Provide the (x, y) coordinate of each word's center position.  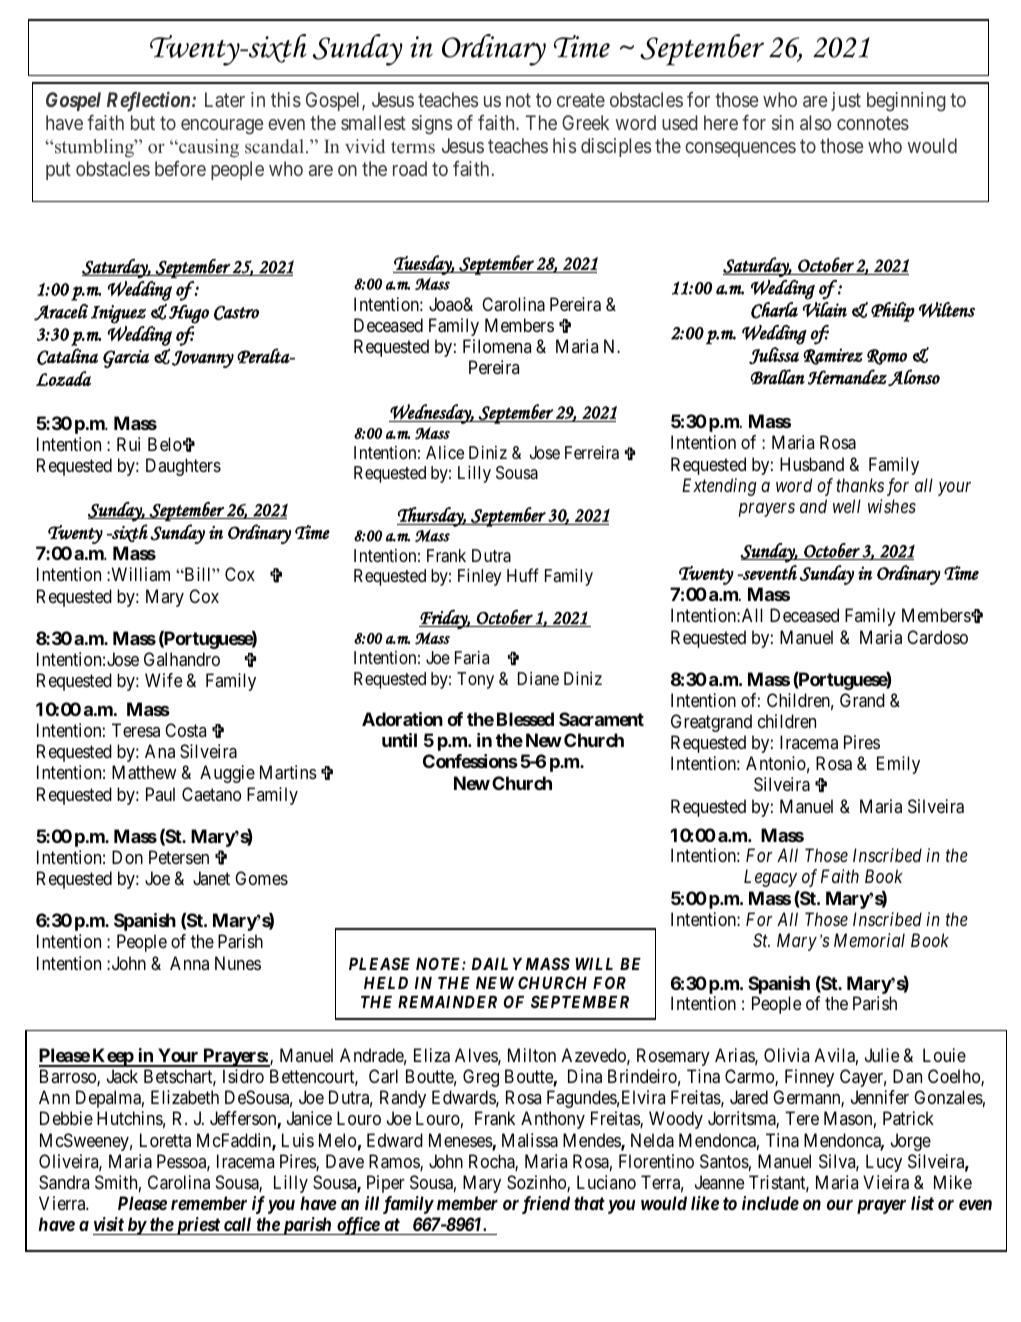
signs (432, 125)
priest (198, 1226)
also (815, 122)
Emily (898, 765)
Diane (538, 678)
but (143, 122)
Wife (163, 680)
